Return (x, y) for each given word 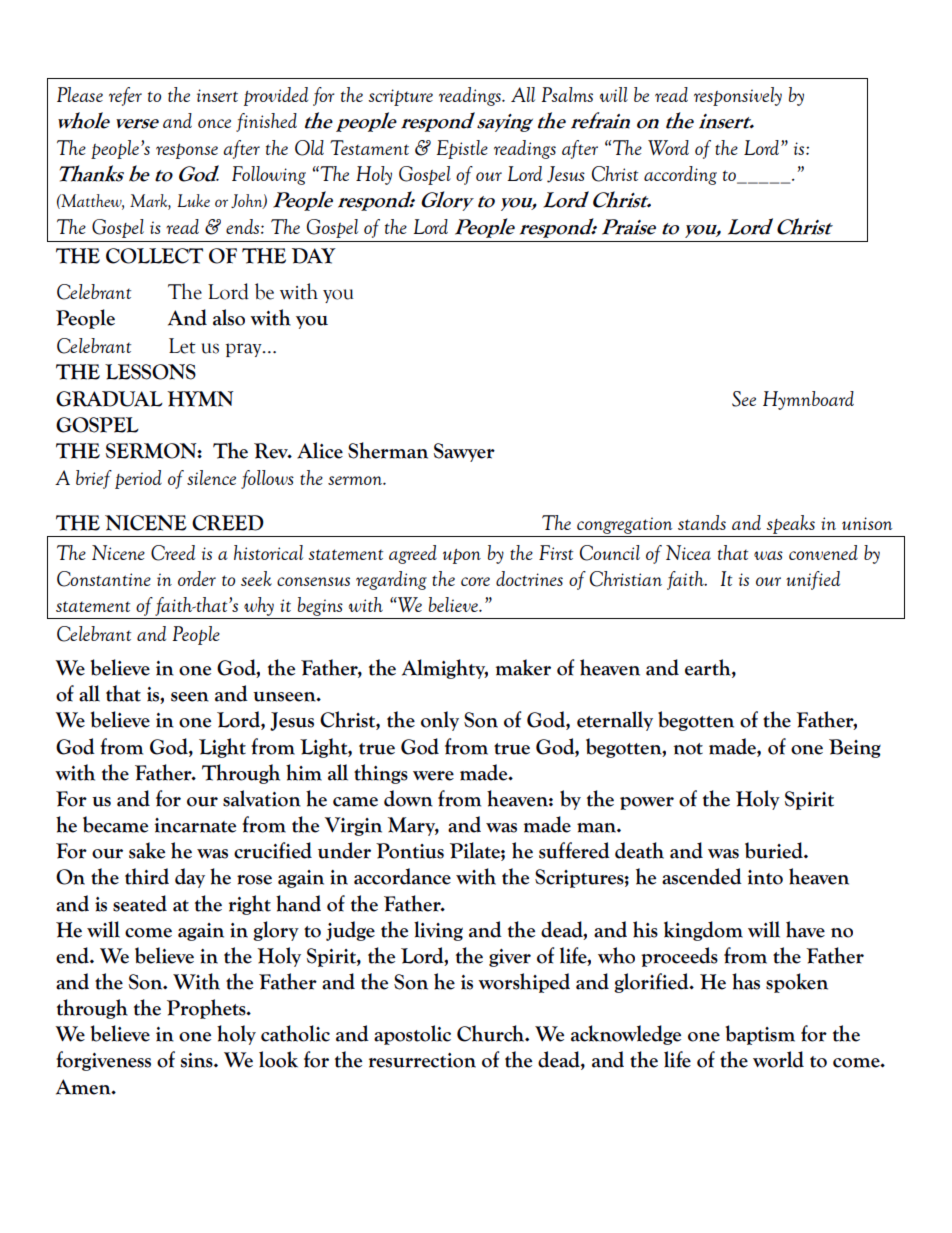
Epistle (462, 149)
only (440, 721)
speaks (790, 524)
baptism (760, 1035)
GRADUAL (109, 399)
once (214, 123)
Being (855, 748)
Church (492, 1033)
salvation (262, 798)
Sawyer (464, 452)
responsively (738, 96)
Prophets (207, 1009)
